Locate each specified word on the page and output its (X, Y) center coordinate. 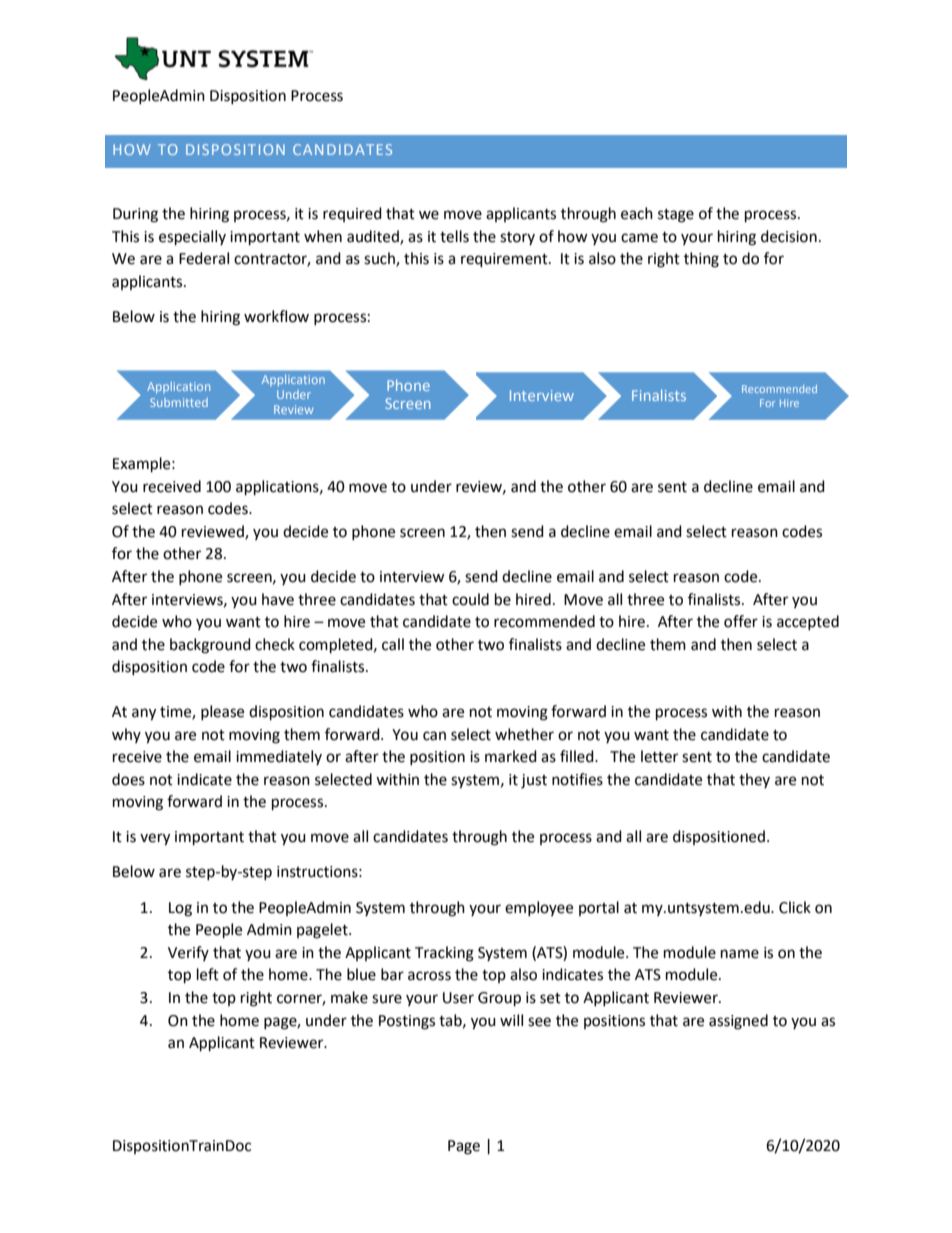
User (458, 998)
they (754, 780)
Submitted (179, 402)
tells (454, 236)
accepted (808, 622)
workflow (276, 316)
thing (701, 260)
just (534, 781)
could (470, 599)
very (155, 839)
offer (741, 621)
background (210, 646)
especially (192, 238)
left (208, 974)
